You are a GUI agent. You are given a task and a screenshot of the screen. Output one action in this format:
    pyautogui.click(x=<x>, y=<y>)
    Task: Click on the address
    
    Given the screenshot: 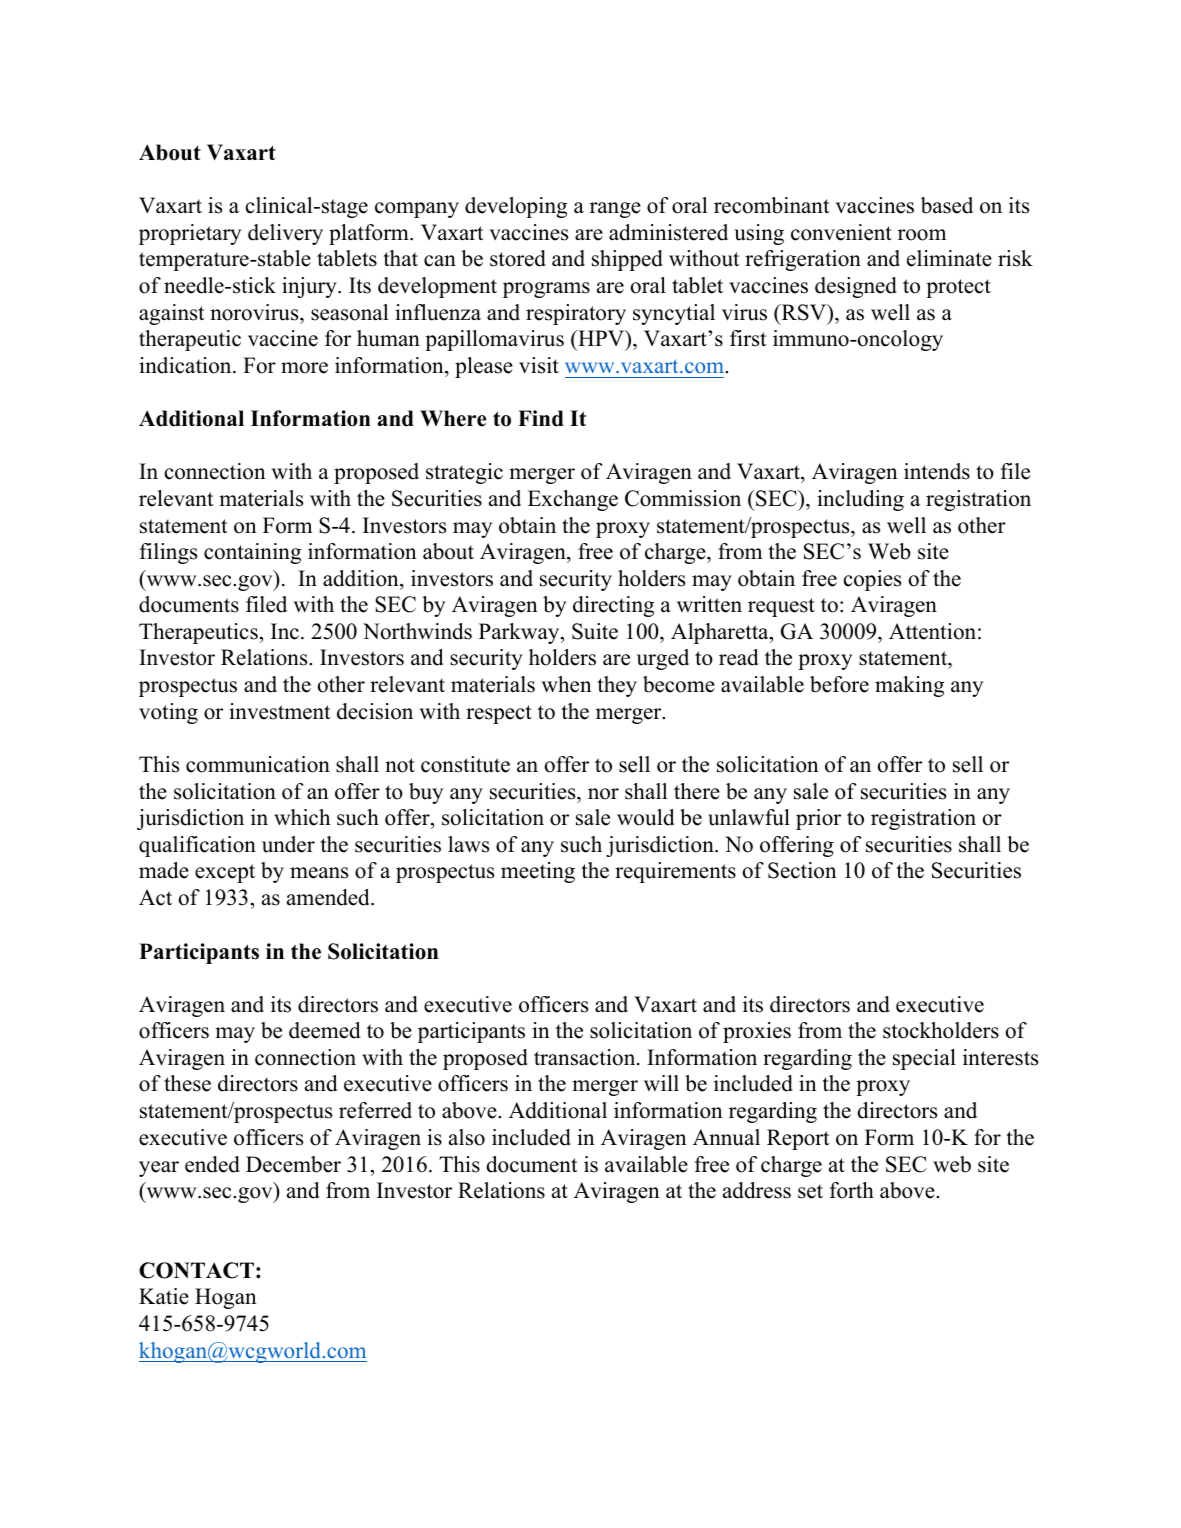 What is the action you would take?
    pyautogui.click(x=757, y=1190)
